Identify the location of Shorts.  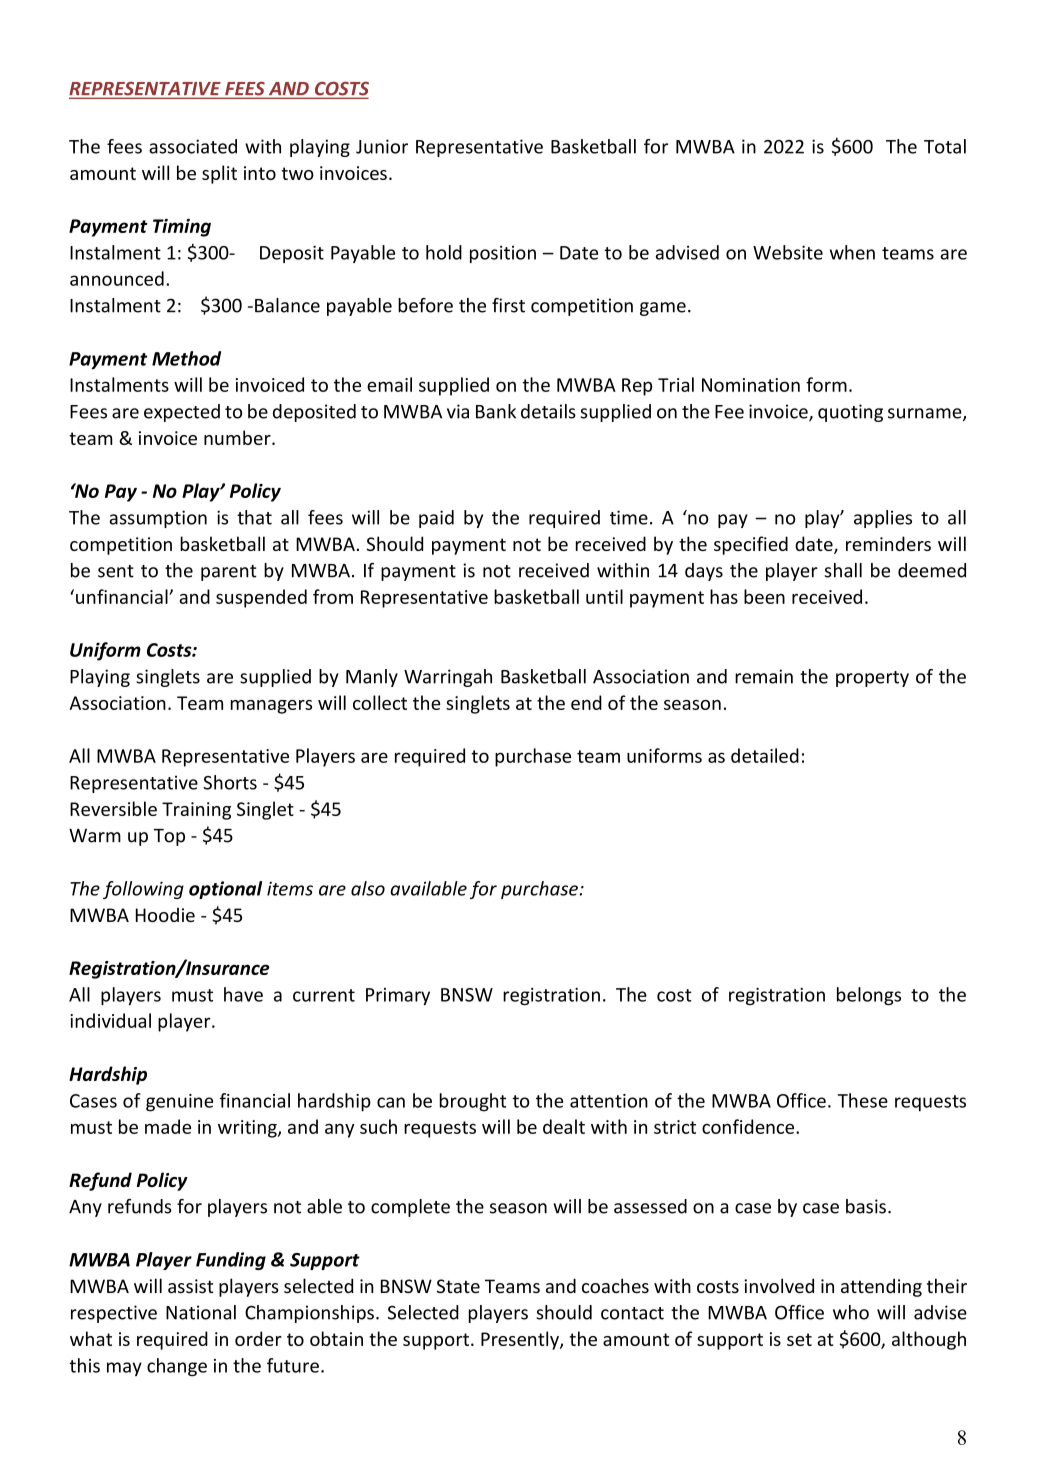
(230, 782).
